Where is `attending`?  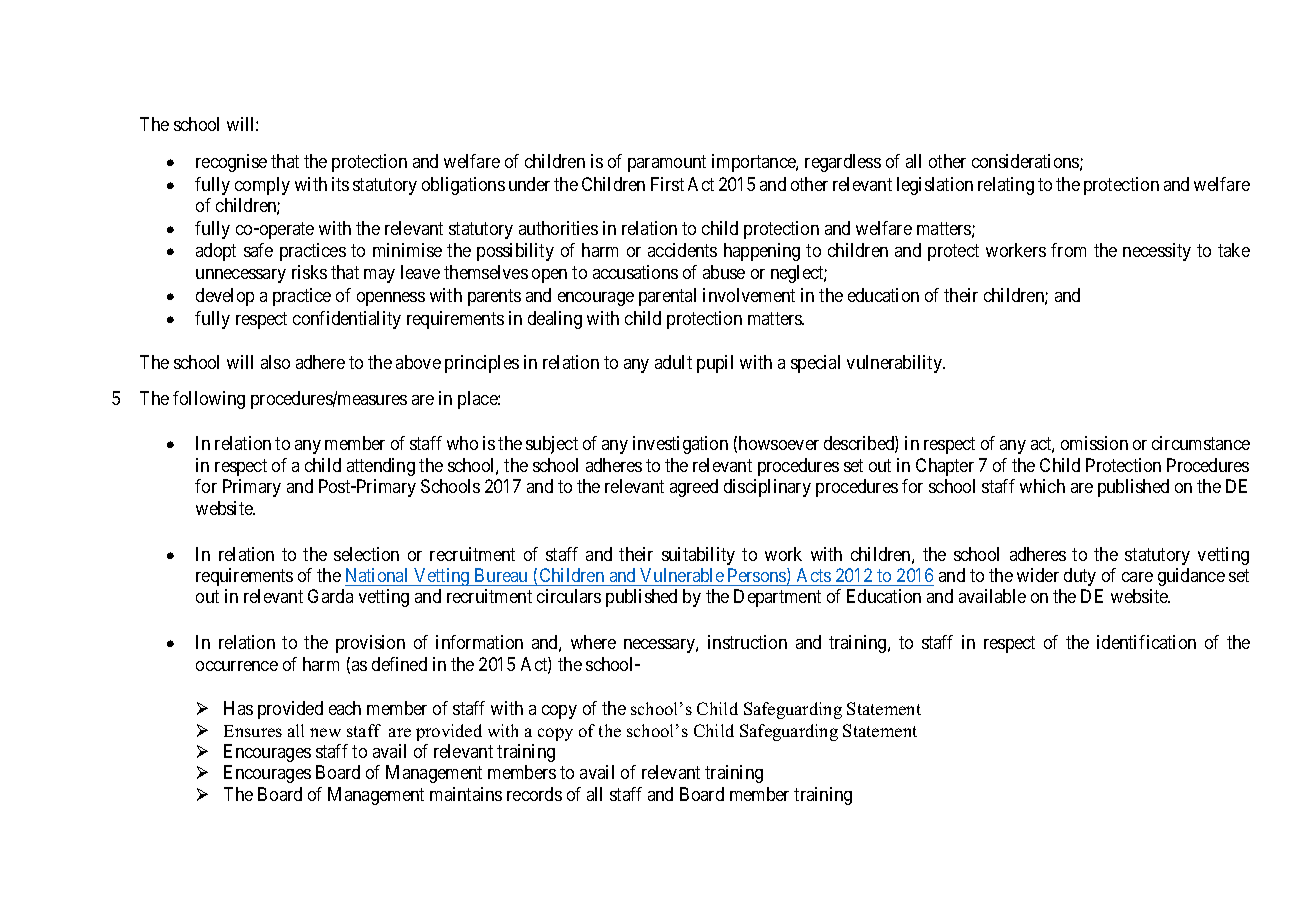 attending is located at coordinates (381, 467).
